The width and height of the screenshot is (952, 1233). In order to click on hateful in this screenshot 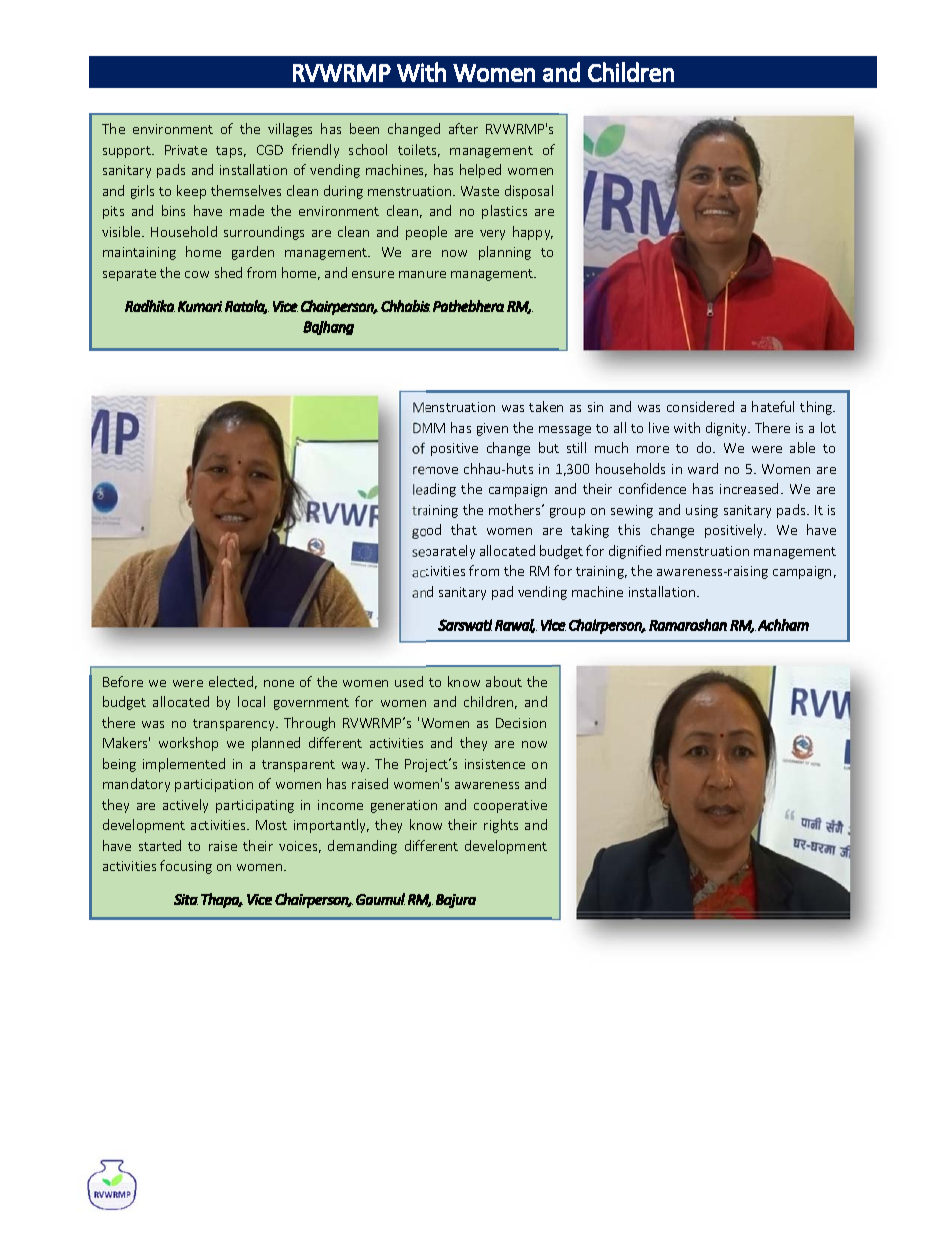, I will do `click(773, 406)`.
